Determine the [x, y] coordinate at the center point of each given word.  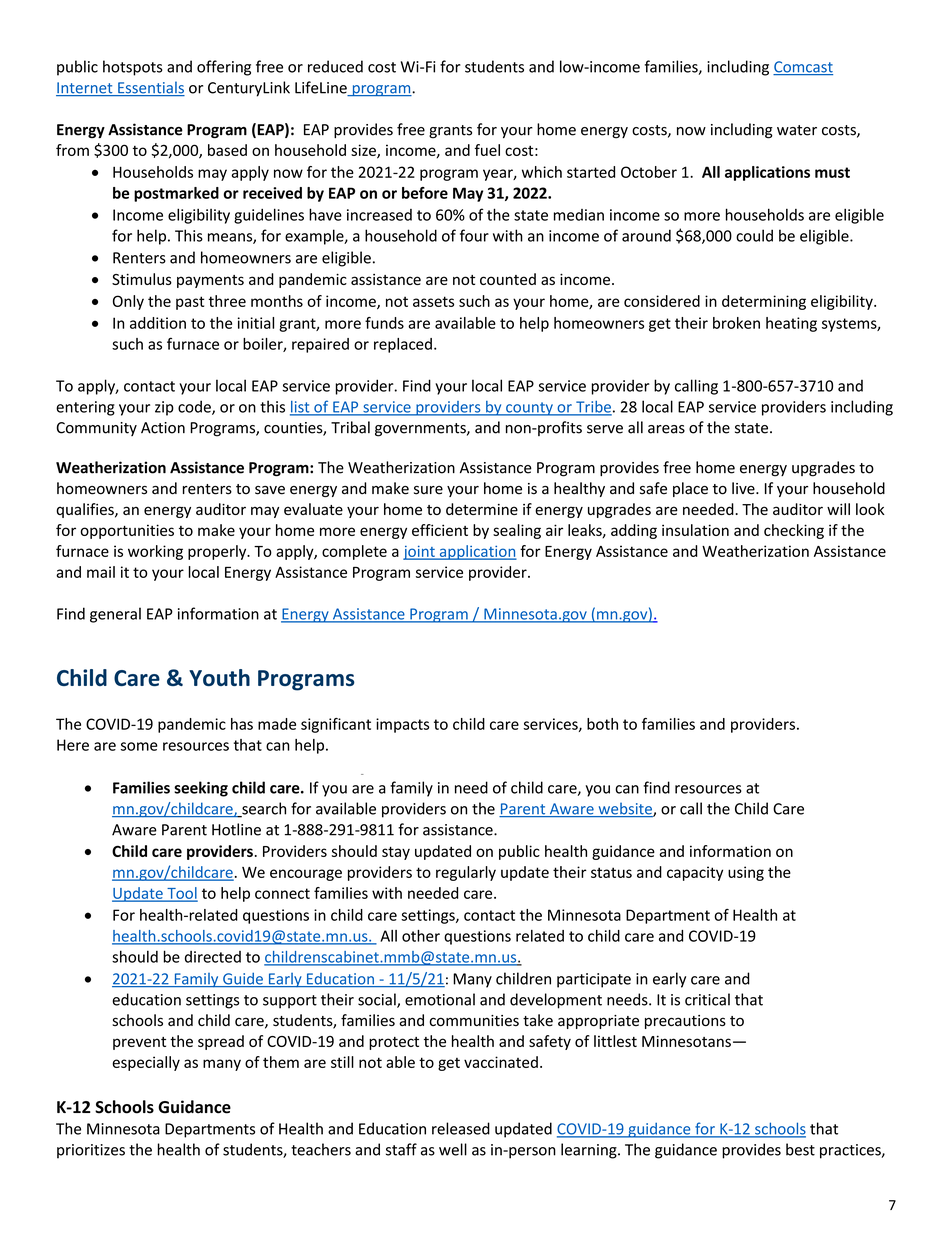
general [115, 615]
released [461, 1128]
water [797, 130]
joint [420, 553]
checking [794, 531]
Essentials [150, 88]
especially [146, 1063]
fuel [487, 150]
